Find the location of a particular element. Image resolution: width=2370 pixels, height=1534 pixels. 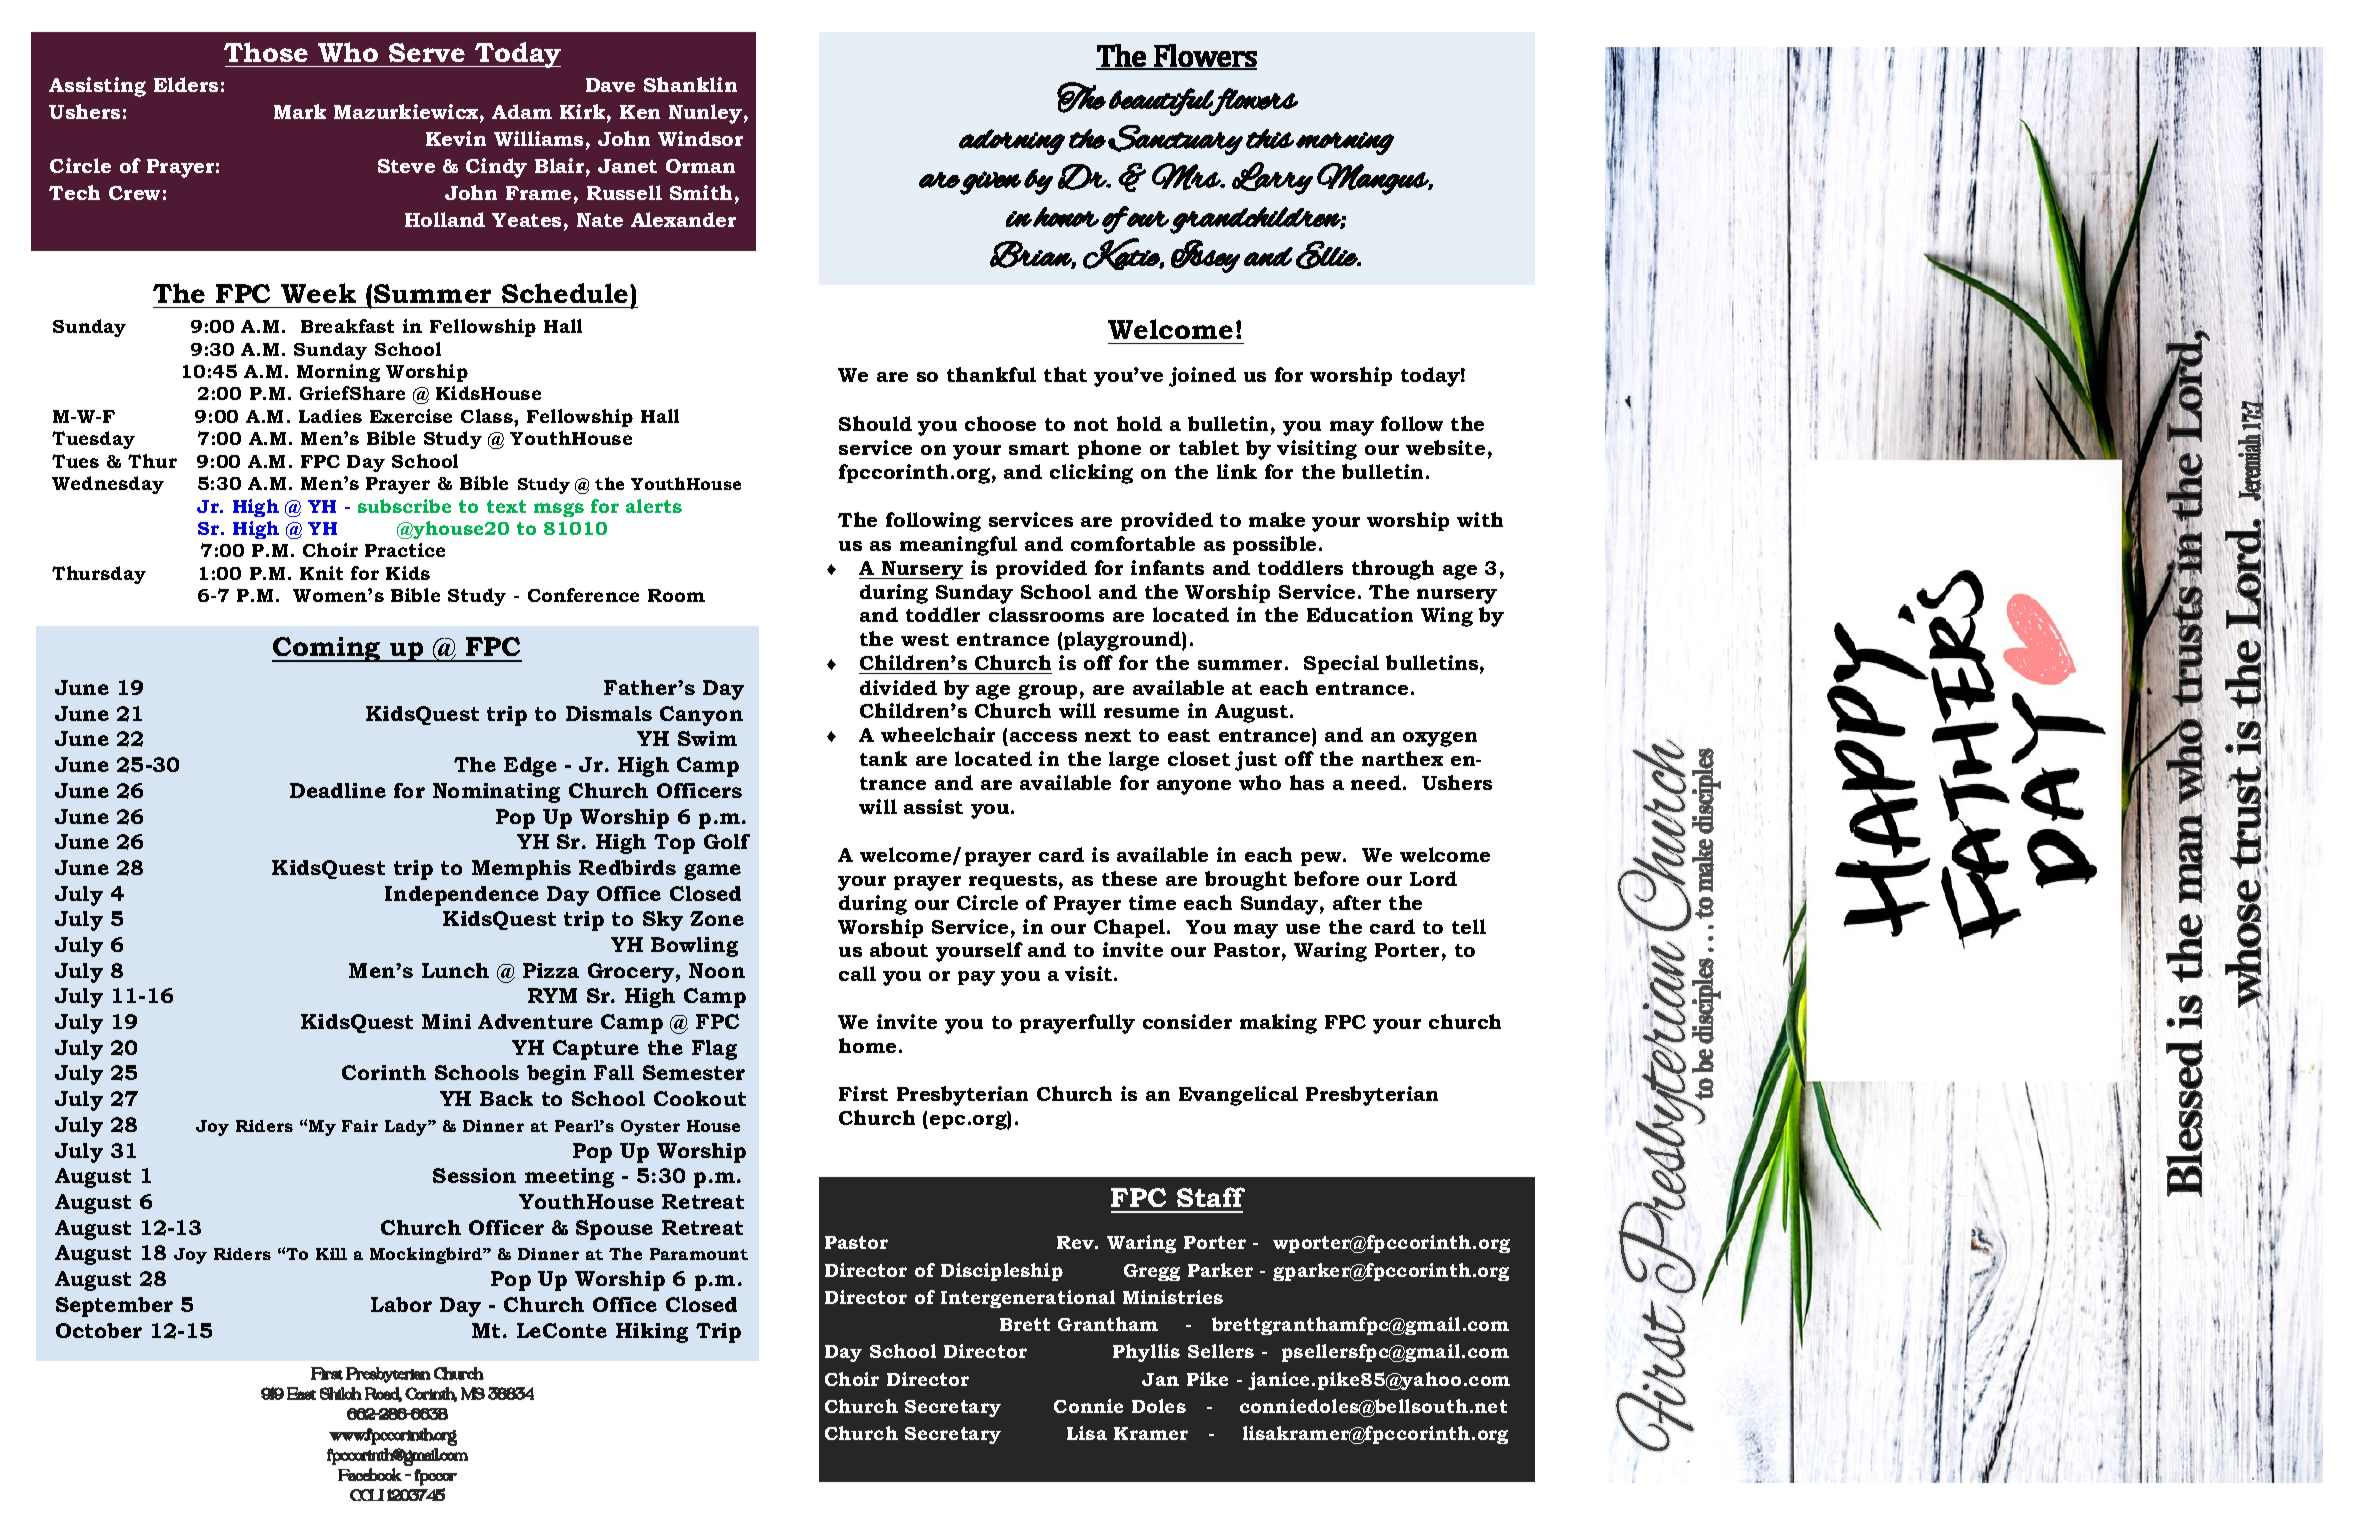

Windsor is located at coordinates (700, 138).
